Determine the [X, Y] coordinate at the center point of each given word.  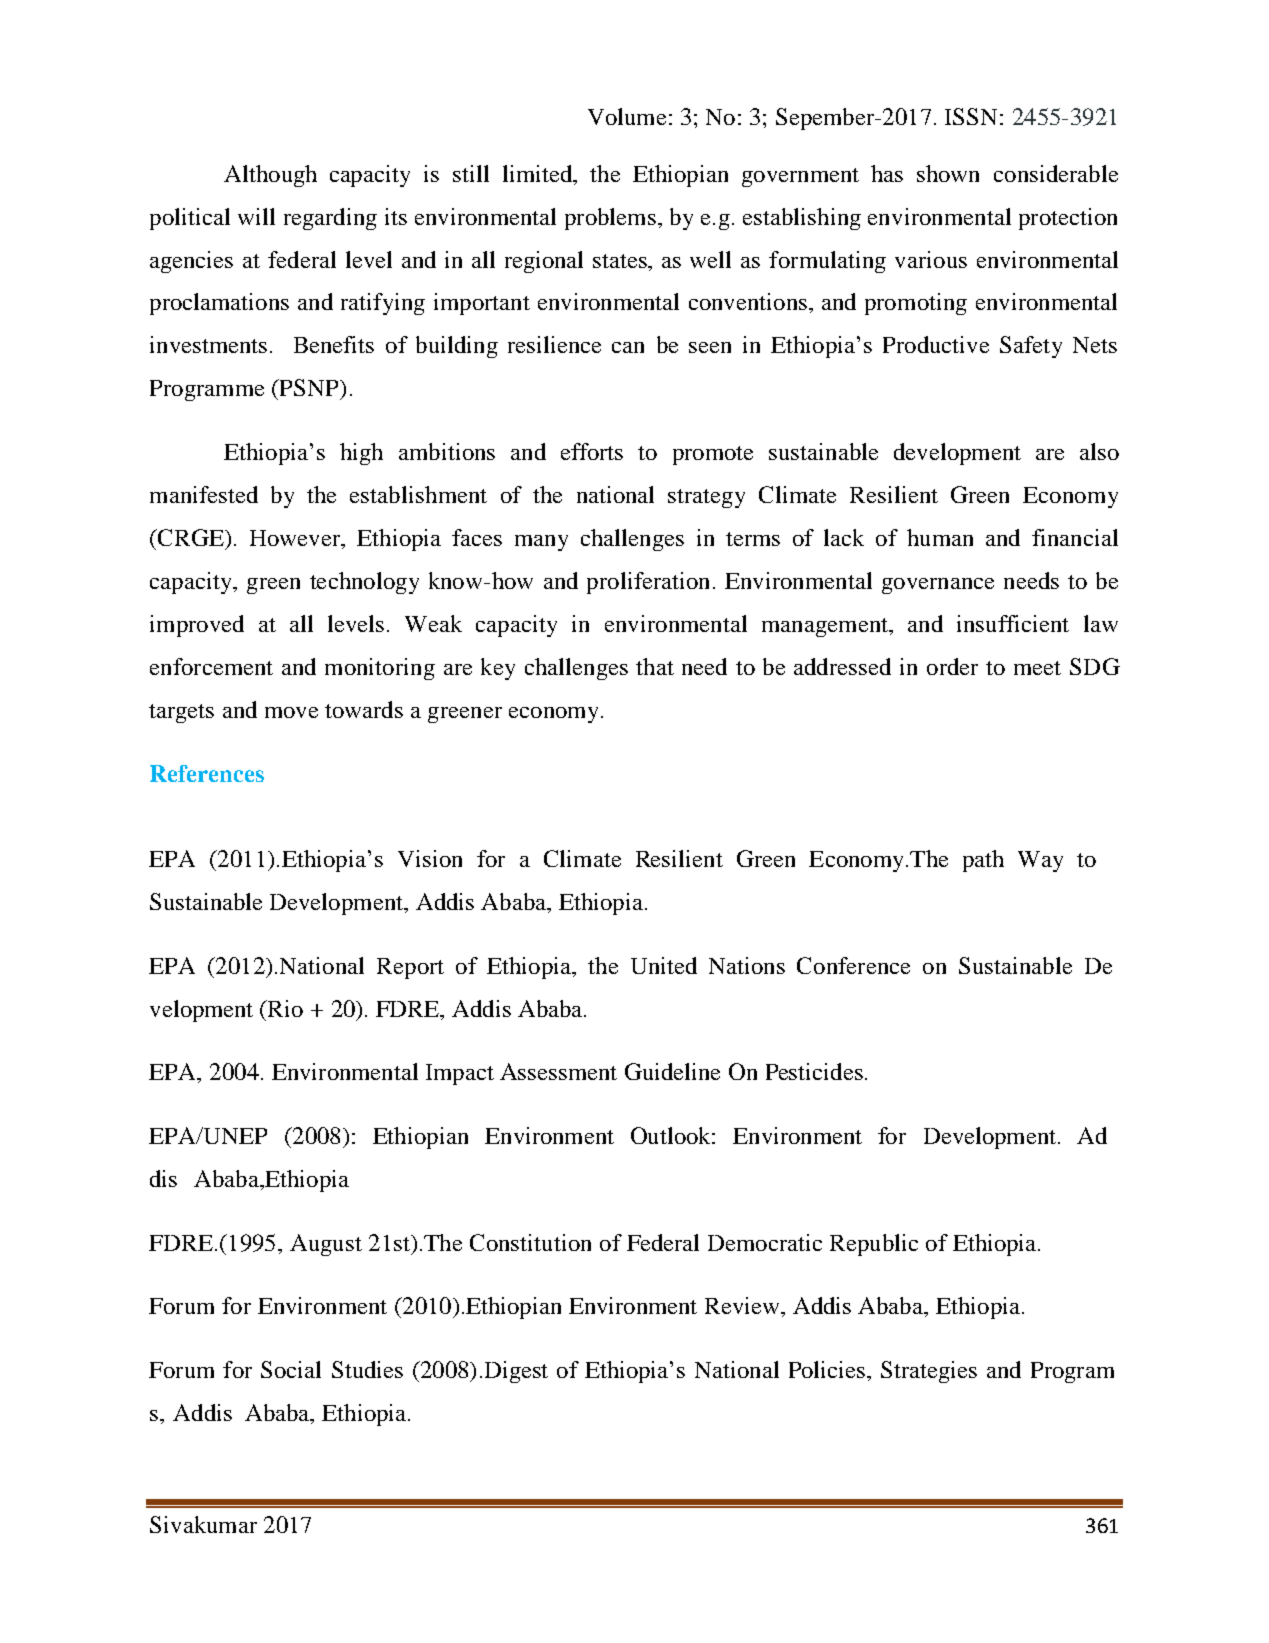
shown [948, 173]
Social [291, 1369]
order [952, 666]
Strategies [929, 1372]
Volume [627, 116]
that [655, 666]
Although [270, 176]
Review [743, 1305]
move [291, 712]
